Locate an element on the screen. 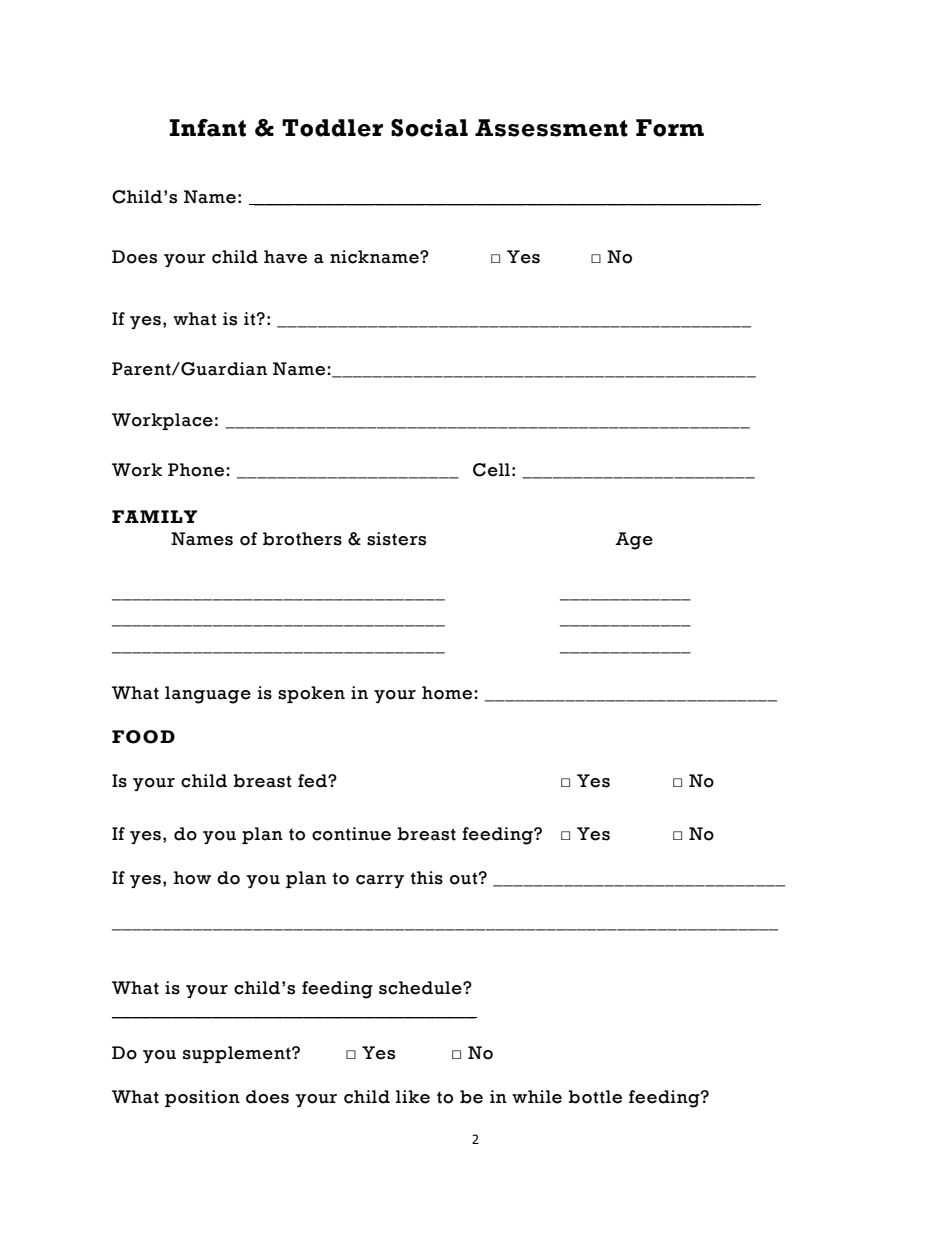 Image resolution: width=952 pixels, height=1233 pixels. Infant is located at coordinates (207, 128).
